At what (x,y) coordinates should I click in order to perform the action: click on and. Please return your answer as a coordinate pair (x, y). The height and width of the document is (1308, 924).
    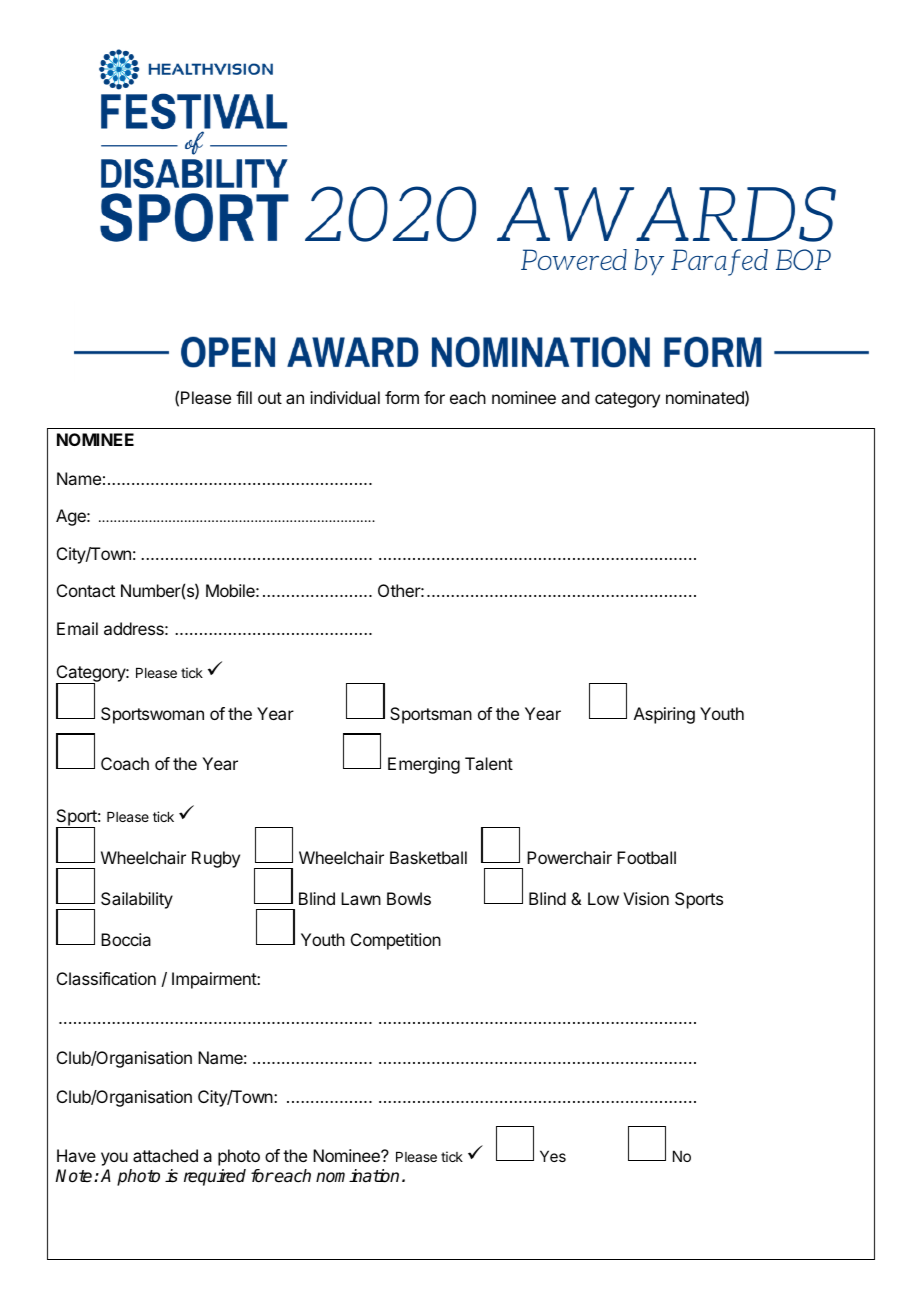
    Looking at the image, I should click on (575, 397).
